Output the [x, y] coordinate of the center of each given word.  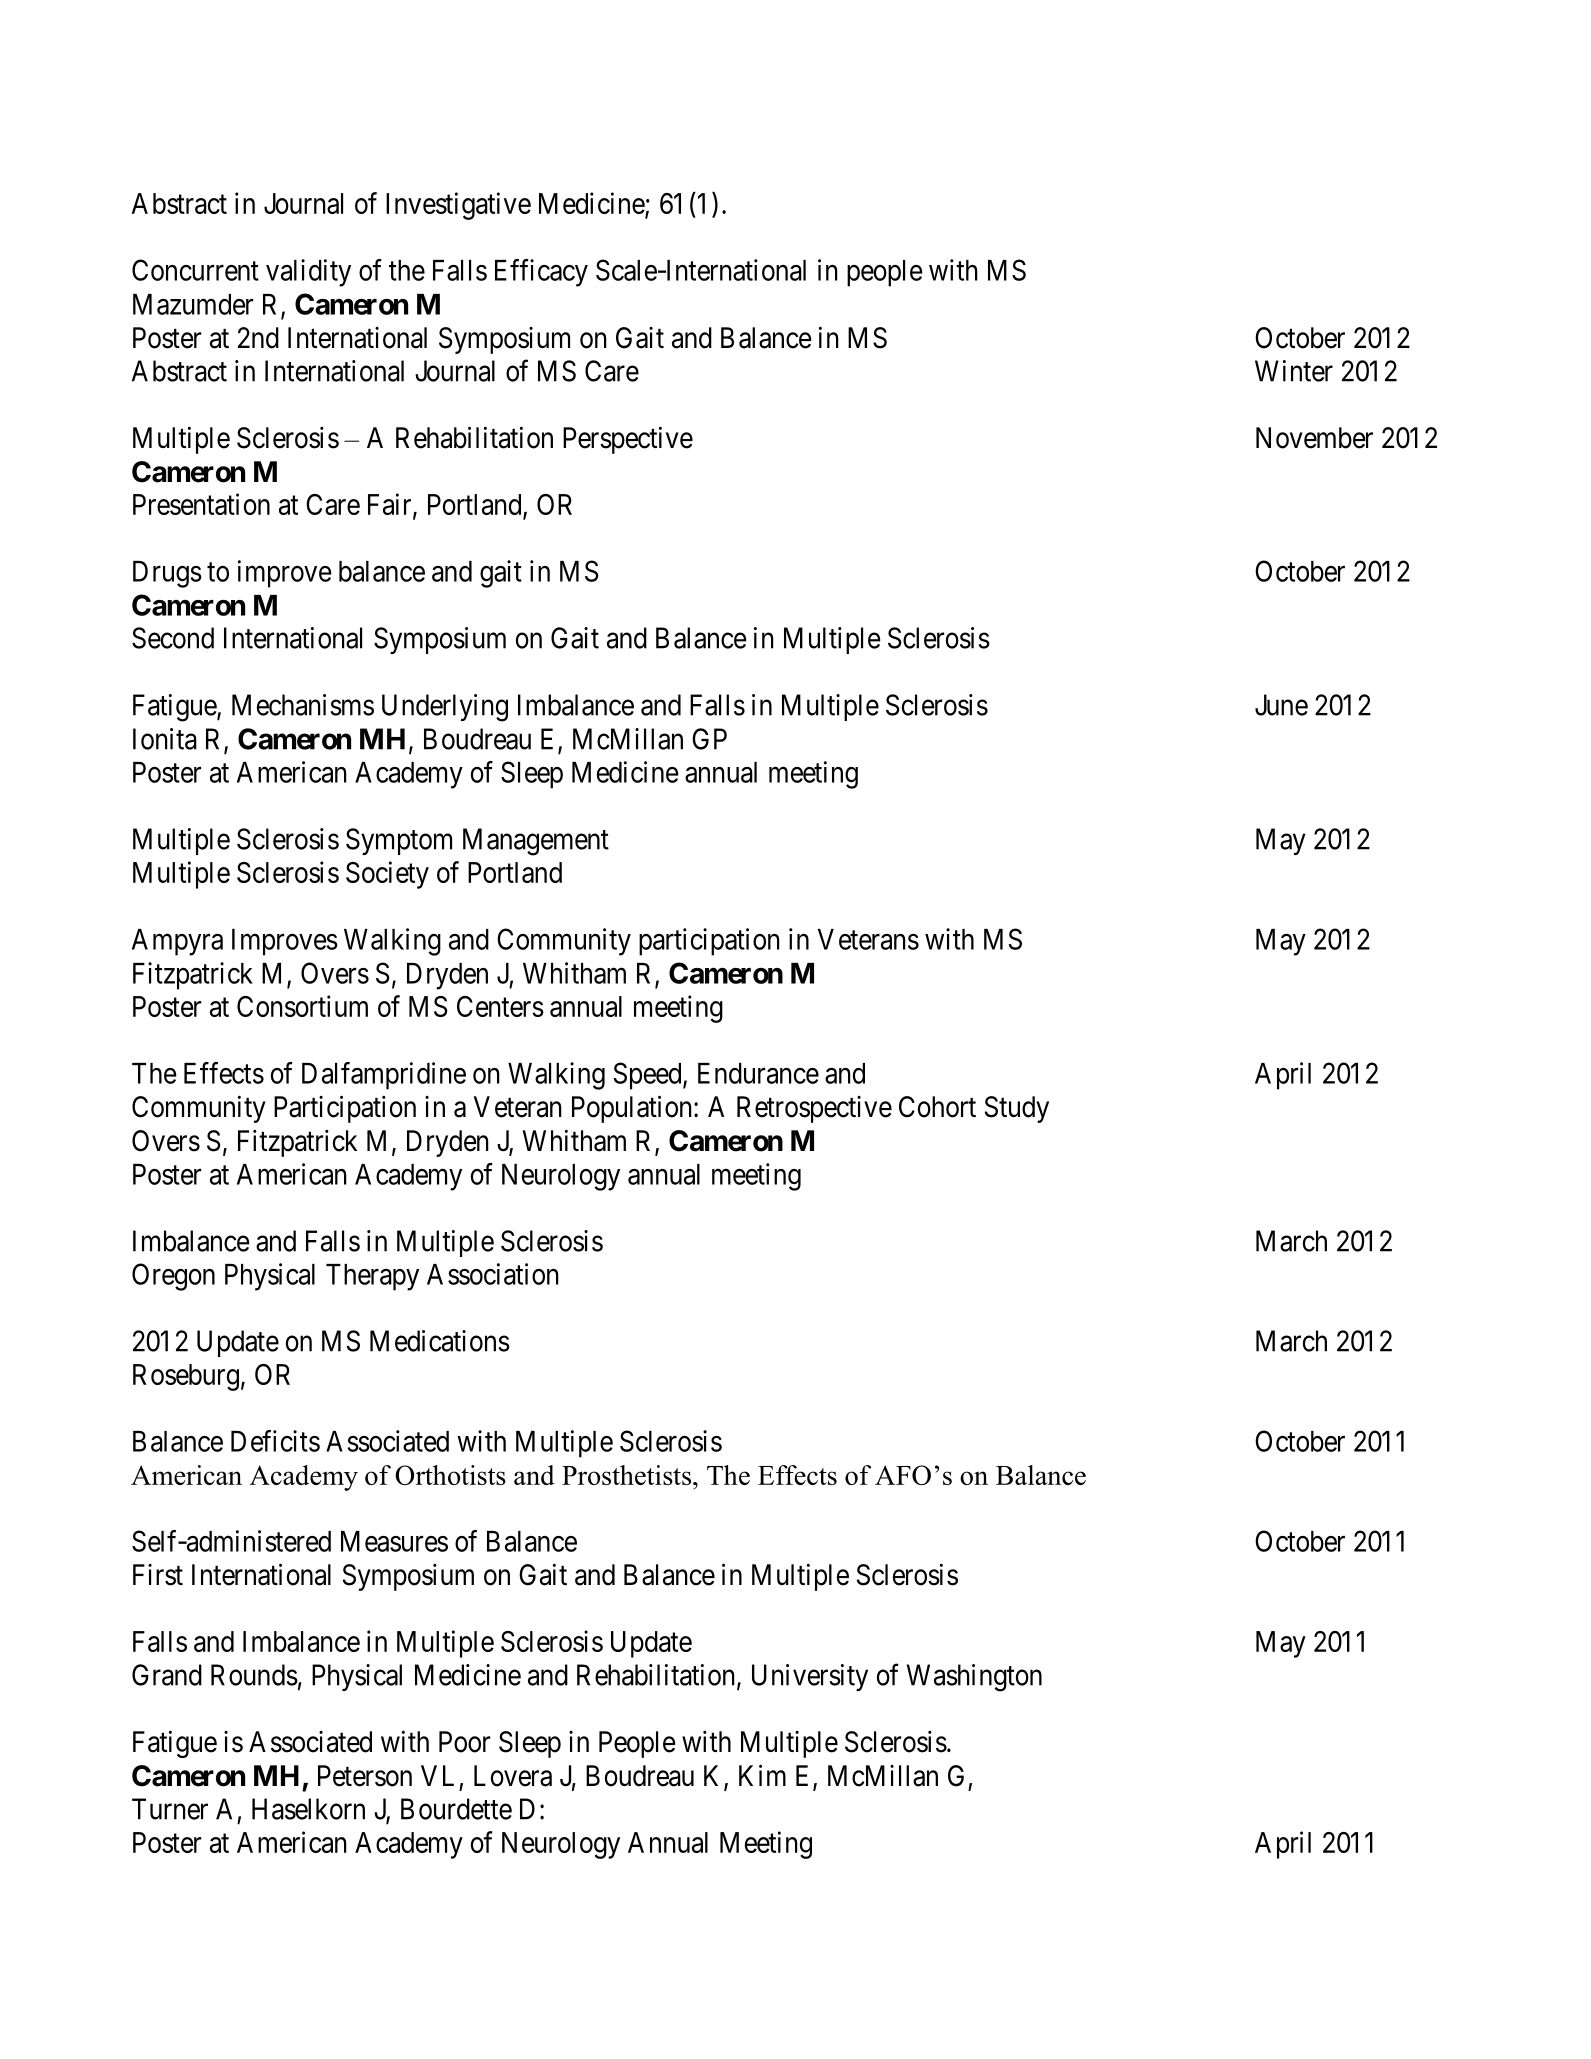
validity [308, 273]
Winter [1294, 371]
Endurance [758, 1073]
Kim [762, 1775]
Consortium [302, 1006]
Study [1017, 1109]
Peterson [365, 1776]
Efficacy [541, 273]
